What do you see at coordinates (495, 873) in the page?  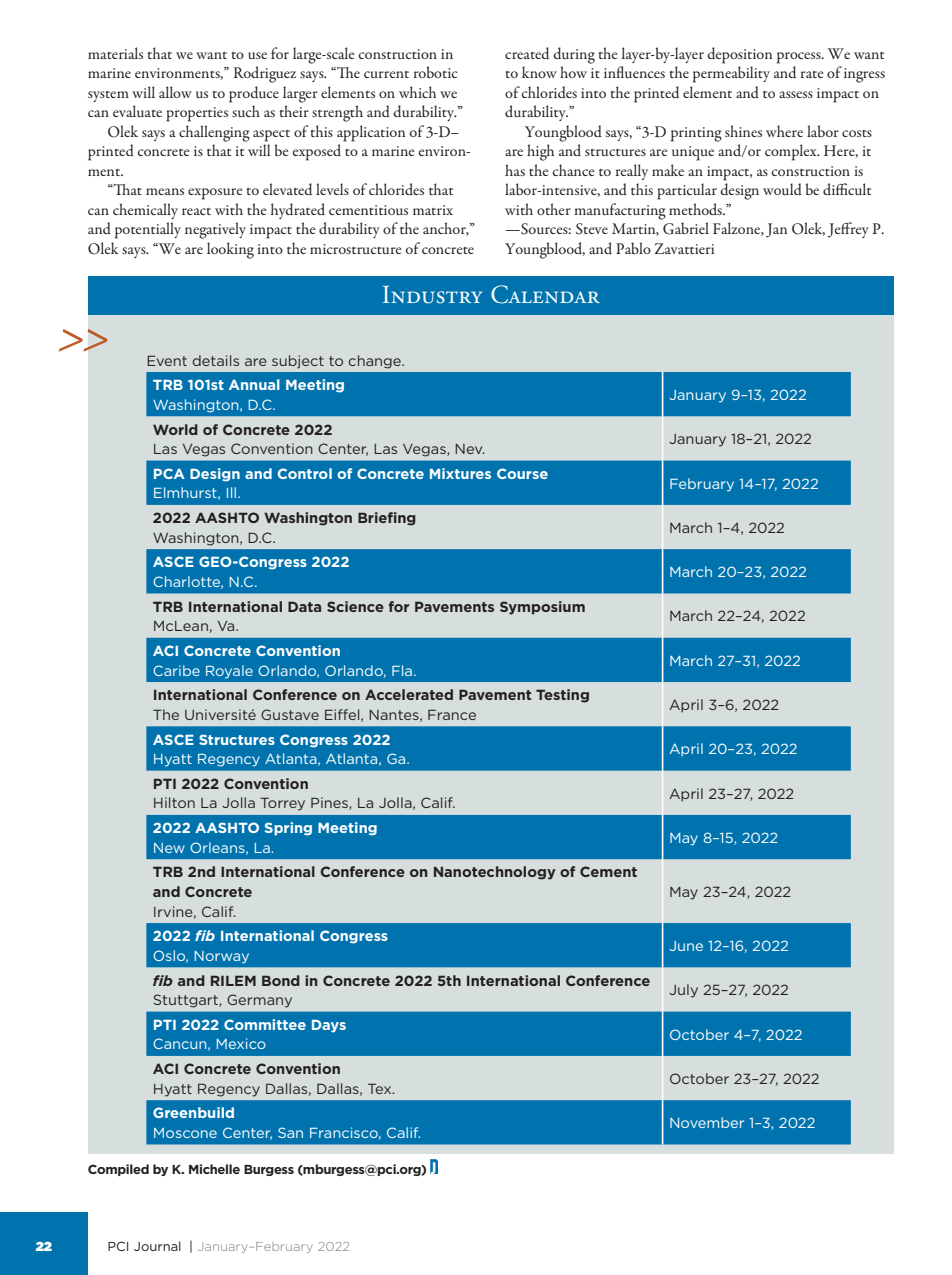 I see `Nanotechnology` at bounding box center [495, 873].
